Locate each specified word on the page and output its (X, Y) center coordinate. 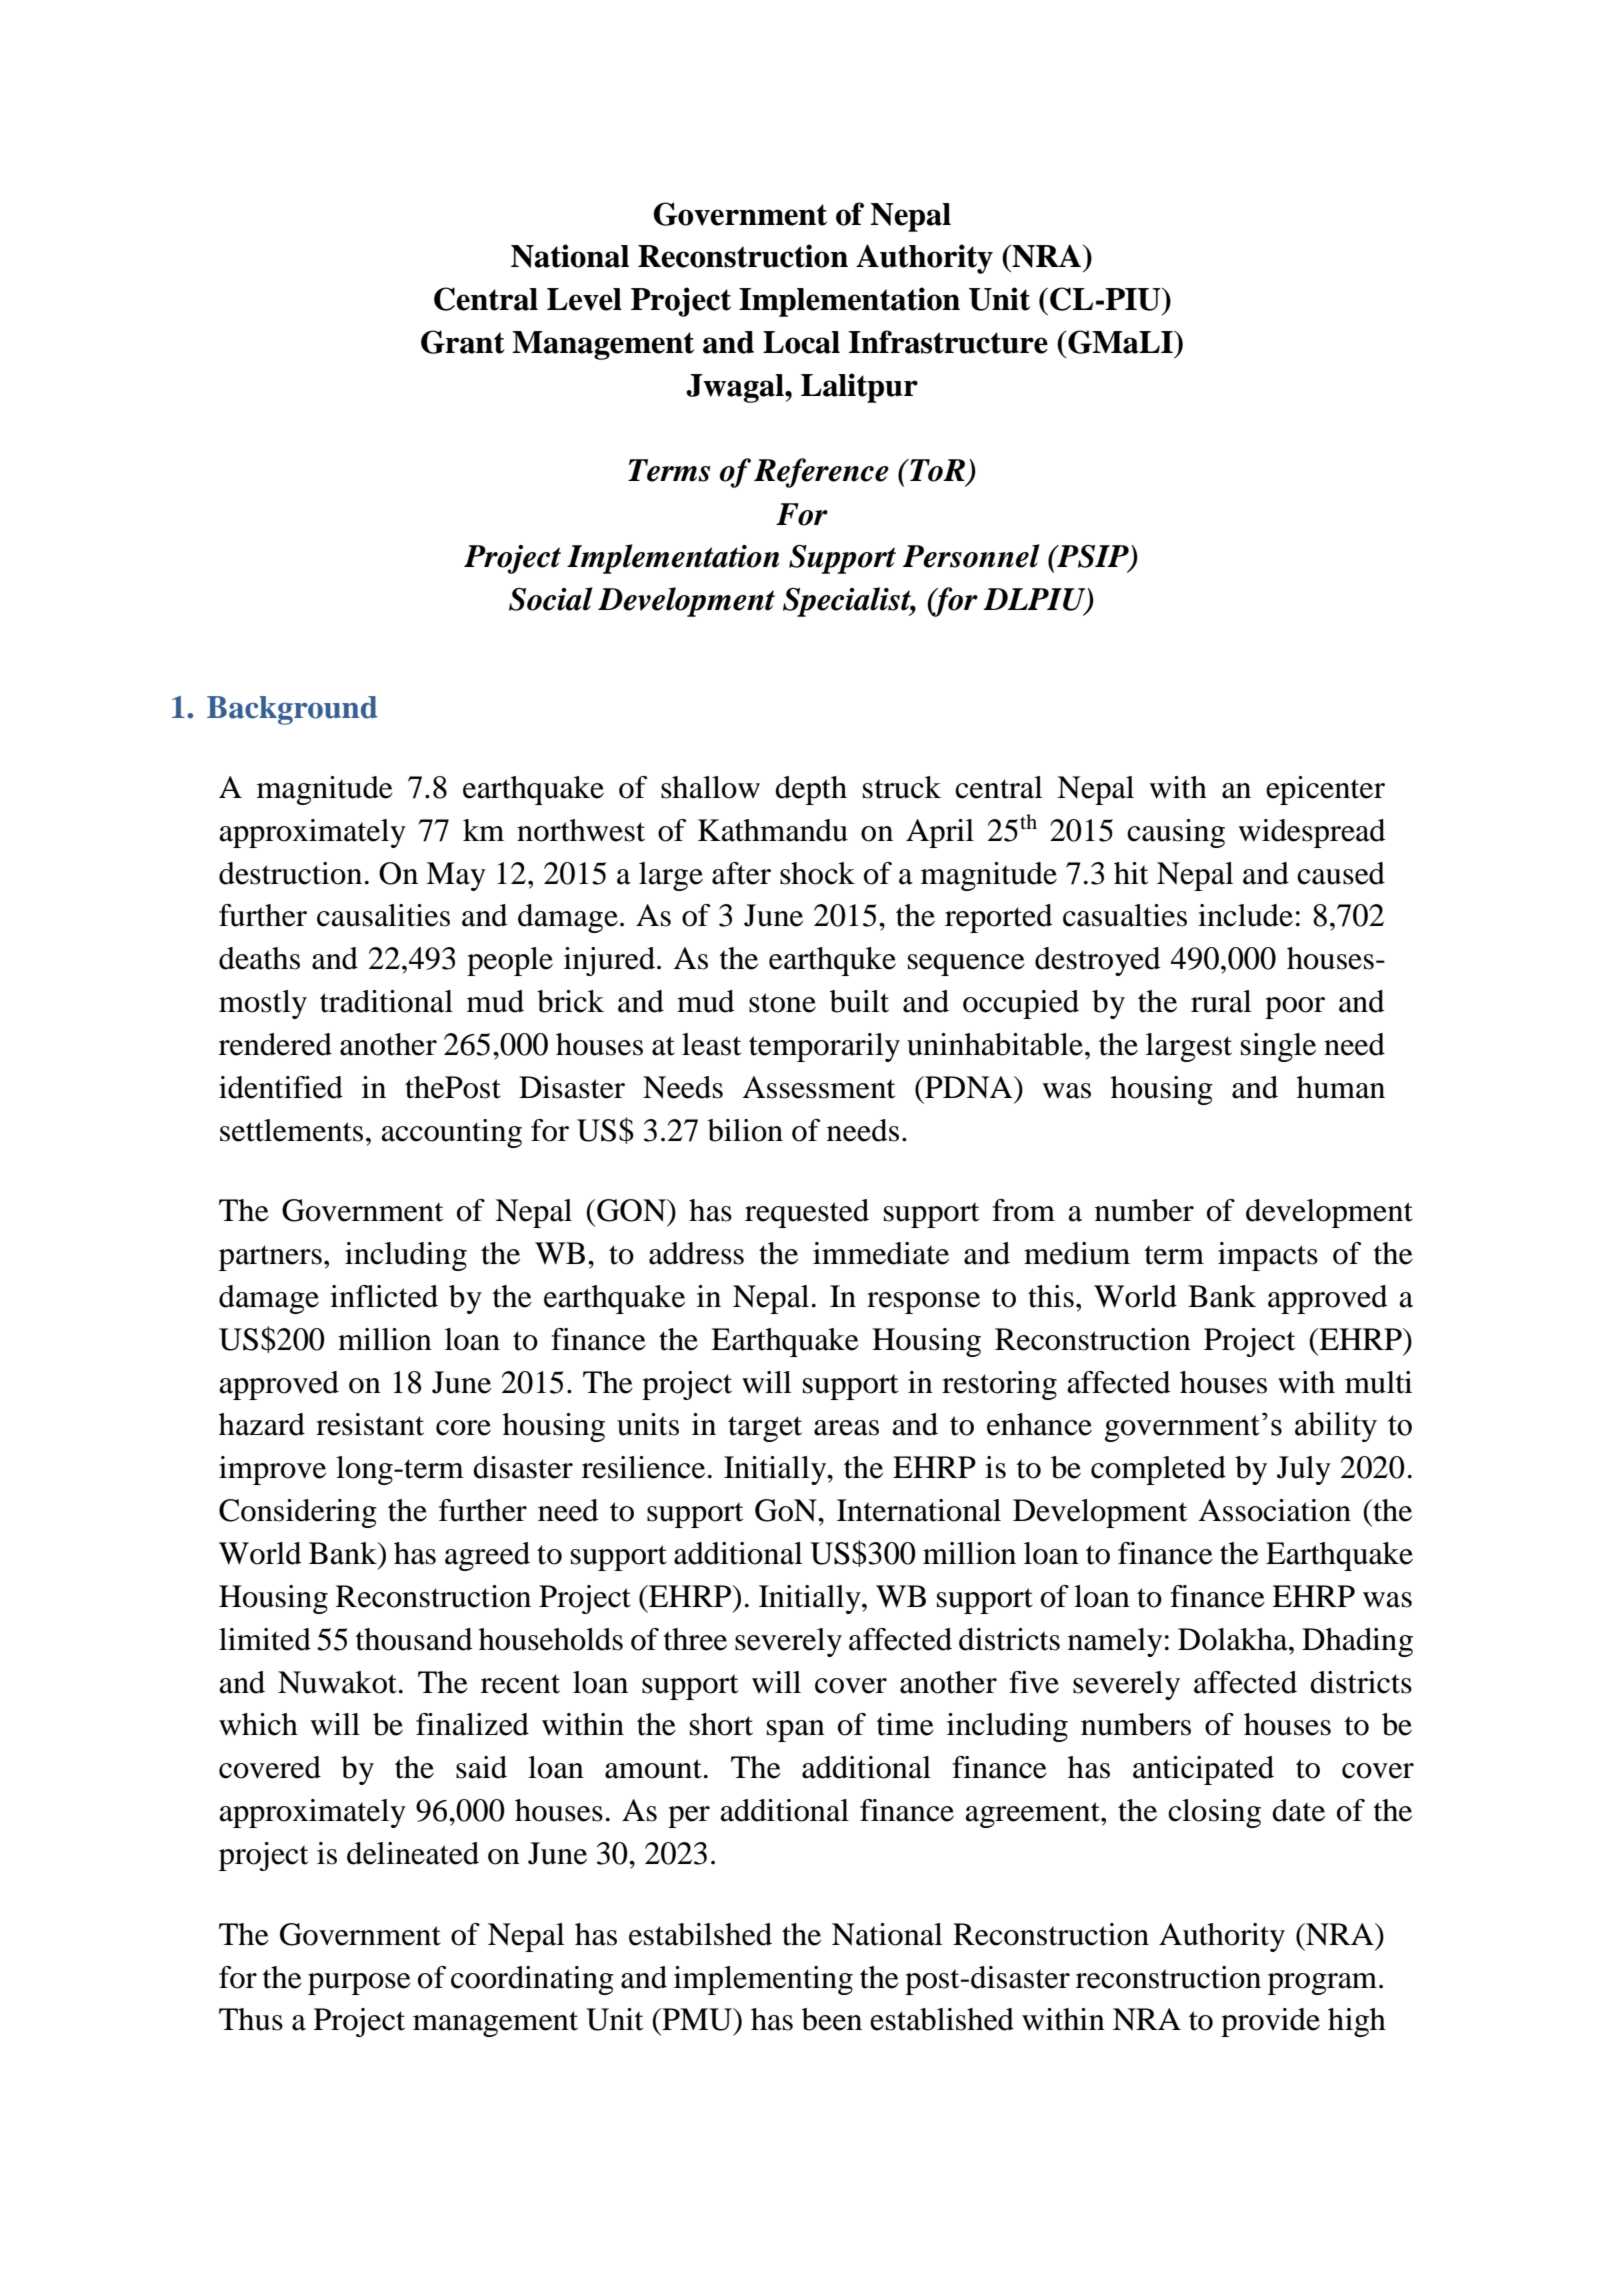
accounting (451, 1133)
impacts (1268, 1256)
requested (807, 1213)
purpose (359, 1984)
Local (801, 342)
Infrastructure (948, 342)
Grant (462, 342)
